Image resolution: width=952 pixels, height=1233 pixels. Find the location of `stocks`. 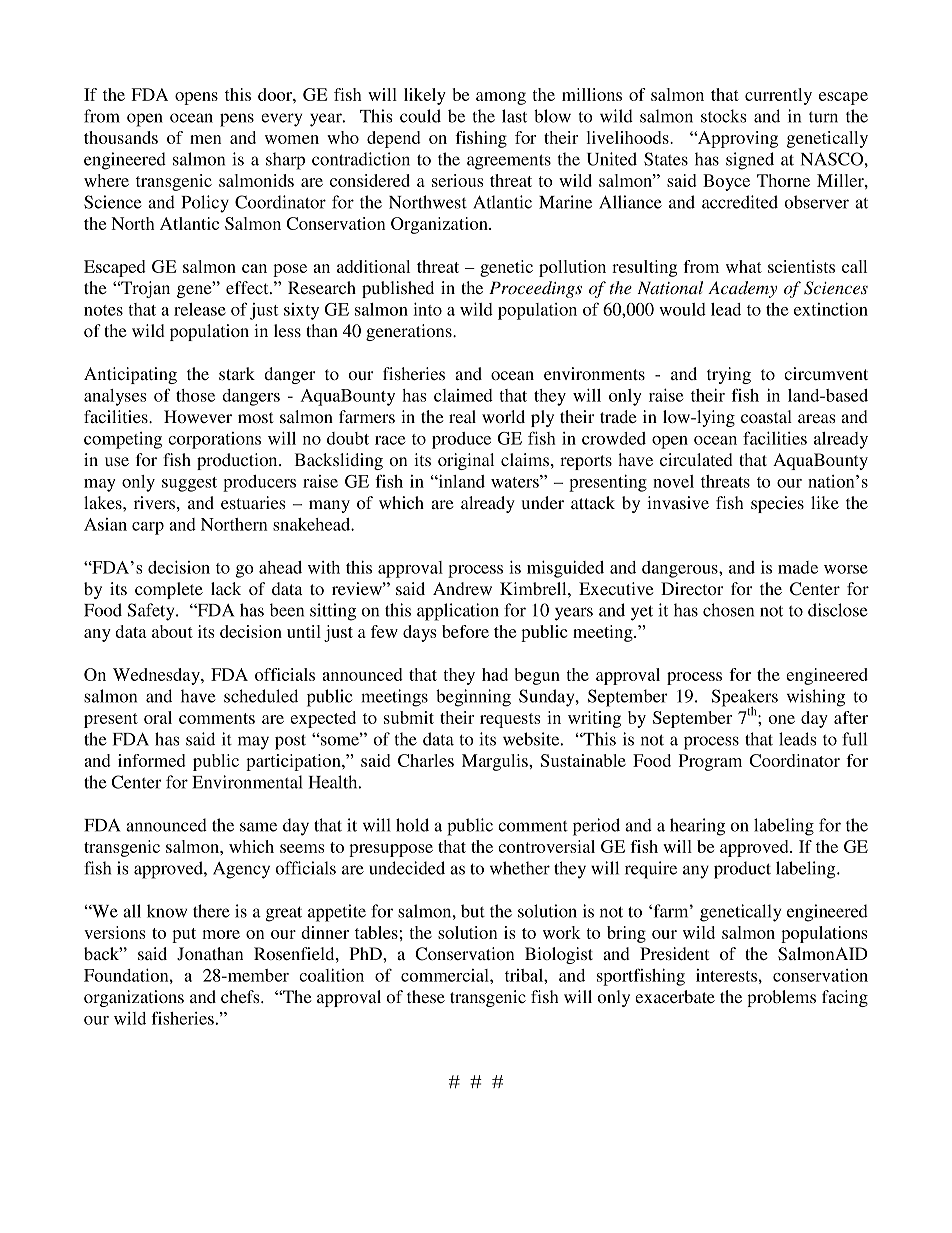

stocks is located at coordinates (723, 116).
